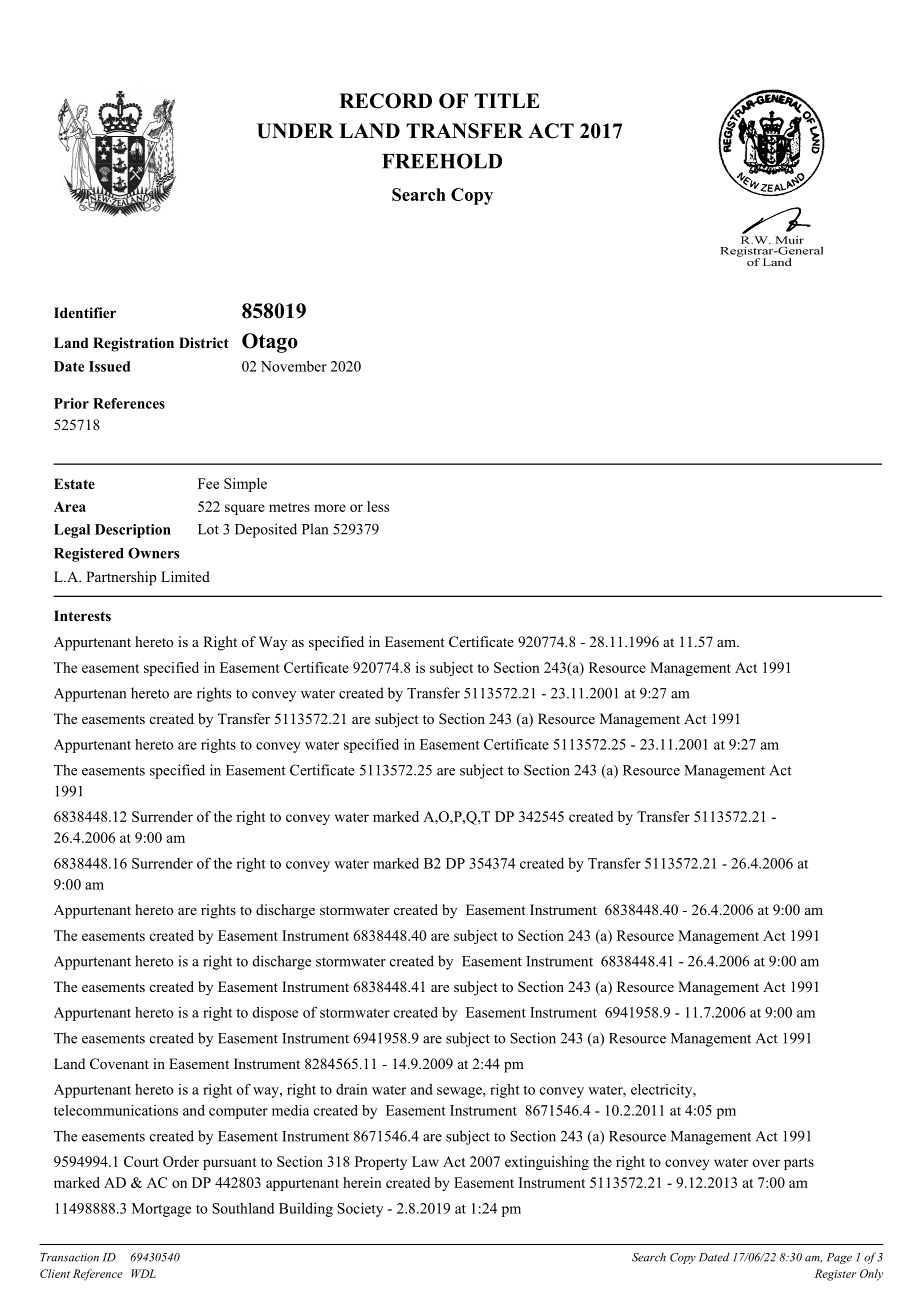 The width and height of the screenshot is (924, 1308). What do you see at coordinates (506, 100) in the screenshot?
I see `TITLE` at bounding box center [506, 100].
